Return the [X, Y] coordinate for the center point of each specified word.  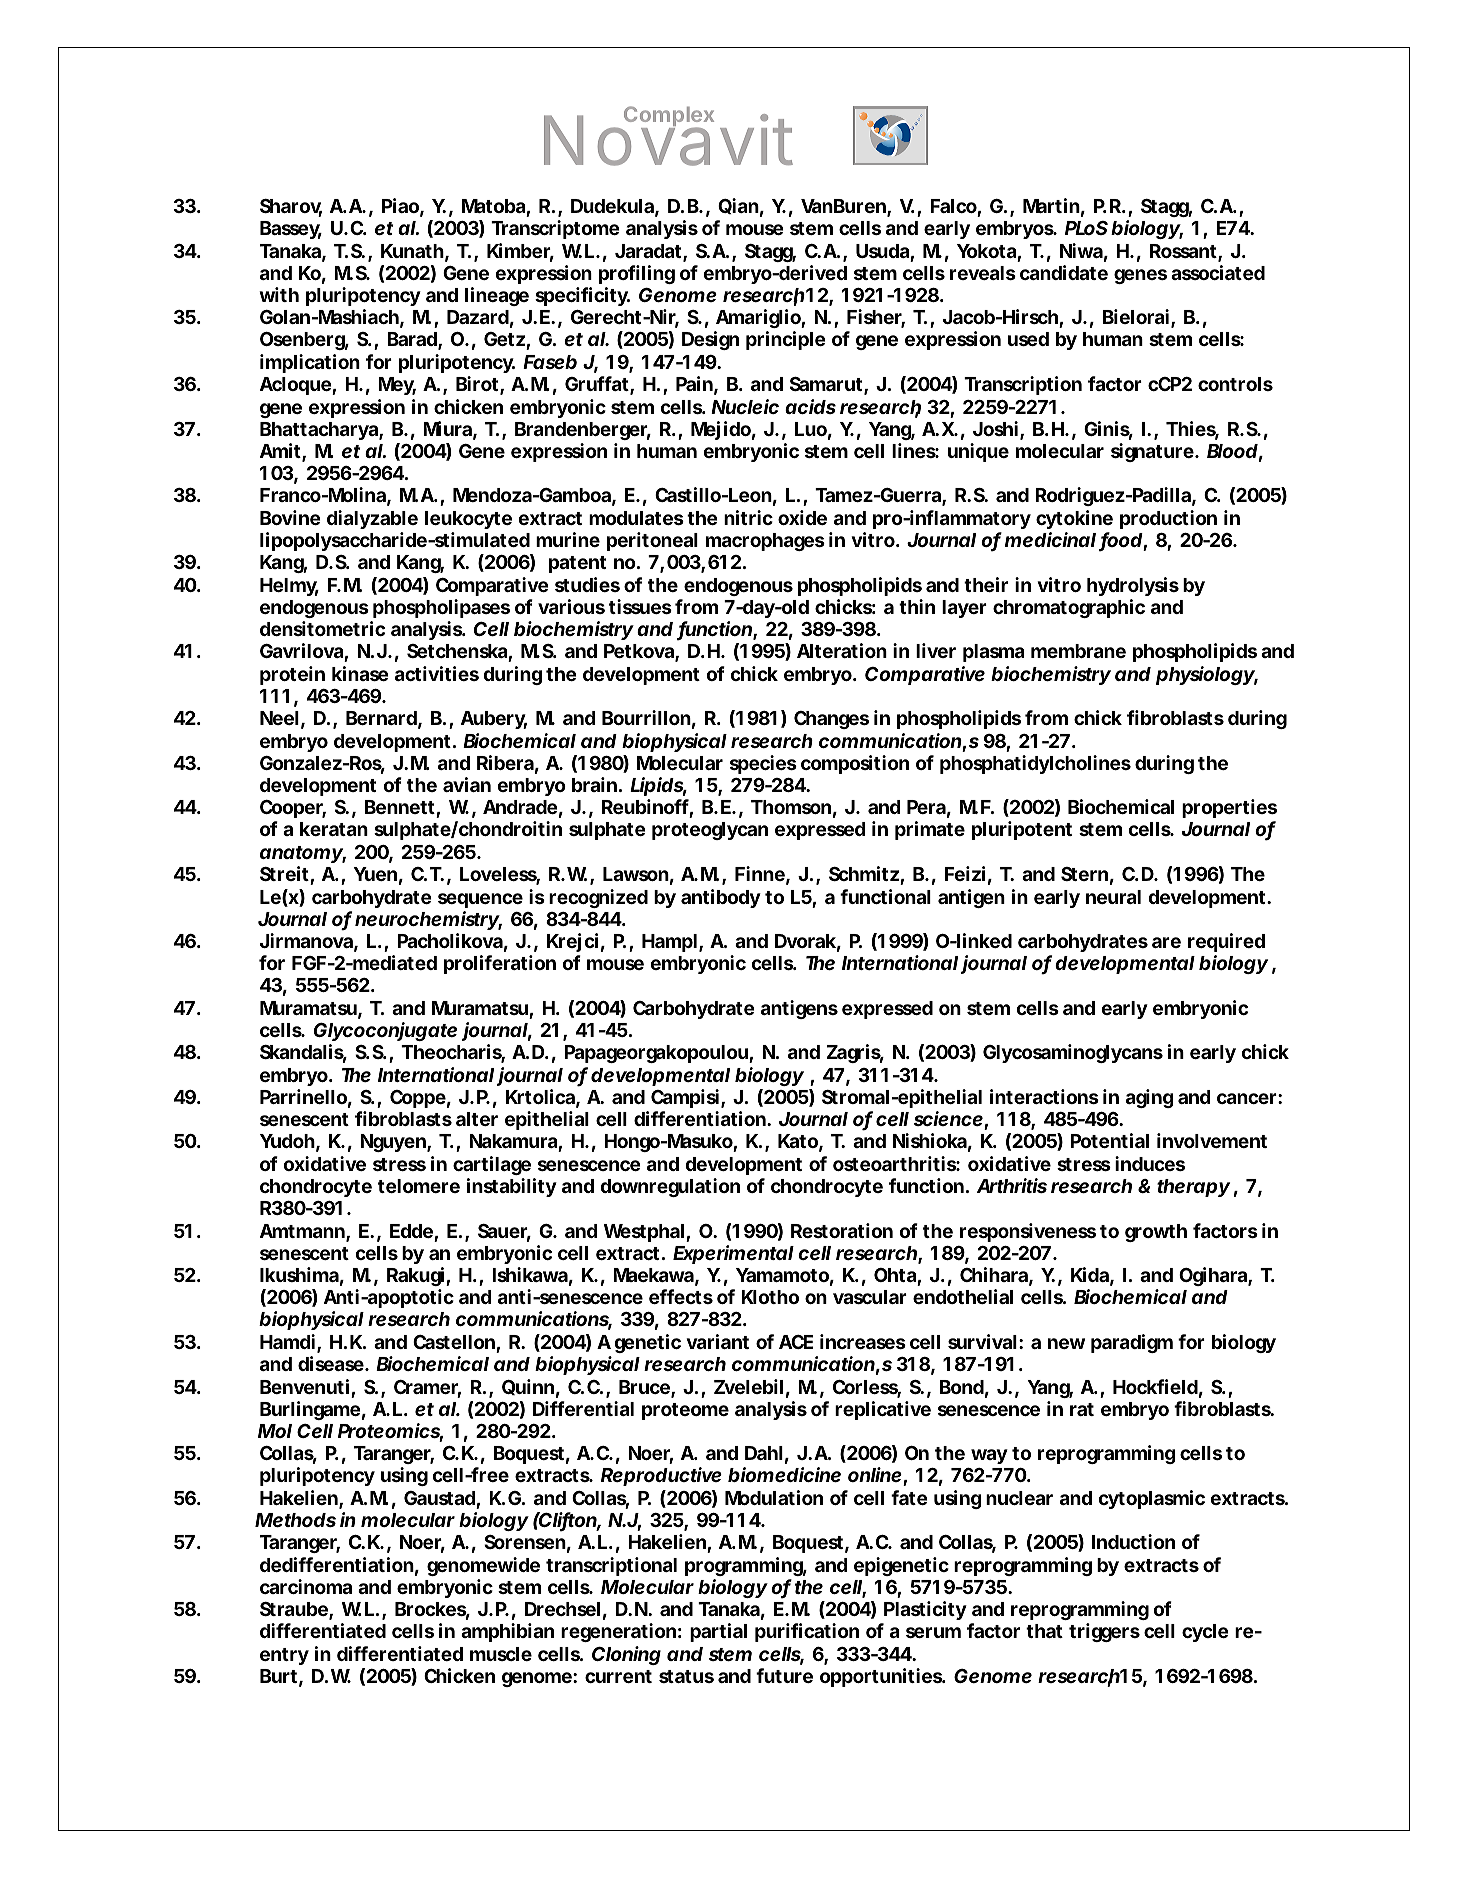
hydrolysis [1133, 586]
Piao [400, 205]
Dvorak [805, 941]
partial [718, 1632]
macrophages [765, 542]
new [1066, 1343]
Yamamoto [782, 1275]
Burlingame [310, 1410]
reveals [983, 273]
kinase [360, 673]
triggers [1104, 1632]
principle [786, 340]
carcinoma [306, 1586]
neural [1113, 897]
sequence [480, 900]
